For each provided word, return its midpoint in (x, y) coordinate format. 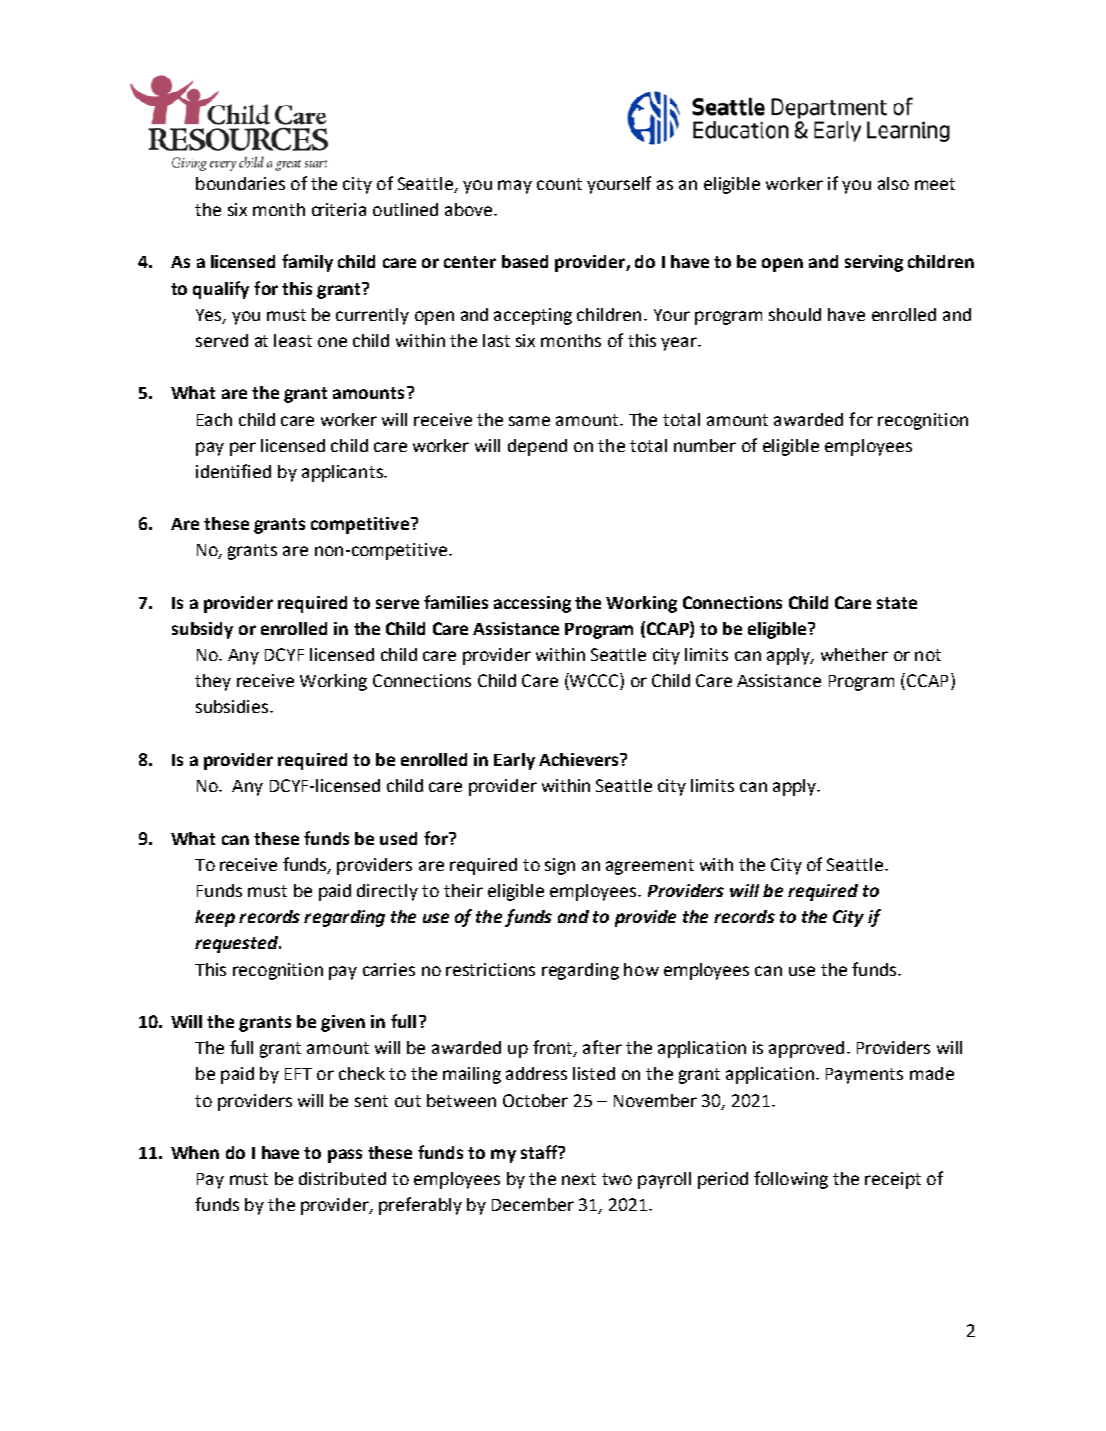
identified (233, 471)
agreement (650, 867)
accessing (532, 604)
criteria (339, 209)
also (893, 183)
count (559, 184)
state (897, 603)
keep (215, 918)
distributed (342, 1178)
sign (560, 866)
